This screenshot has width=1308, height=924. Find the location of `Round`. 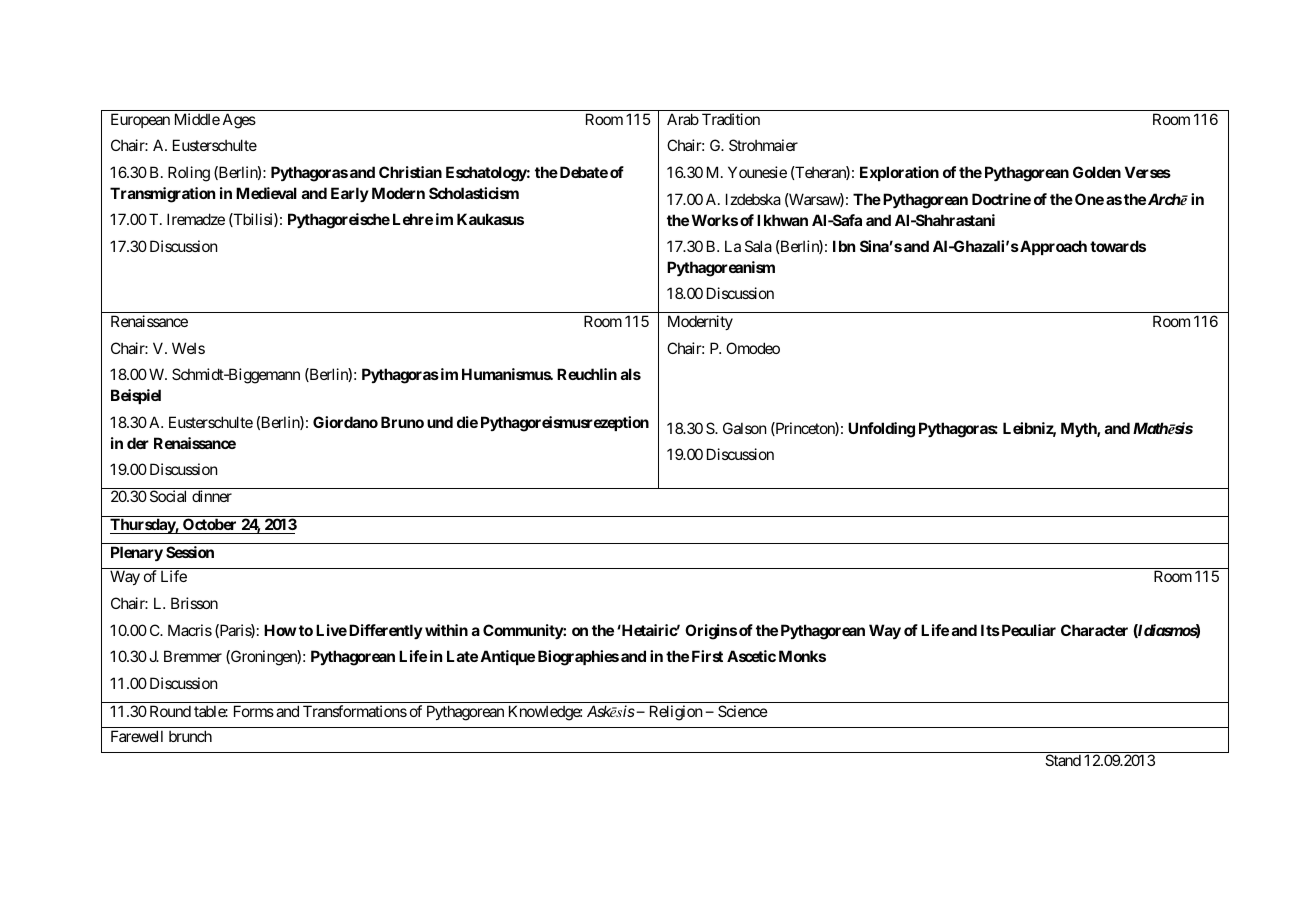

Round is located at coordinates (170, 711).
